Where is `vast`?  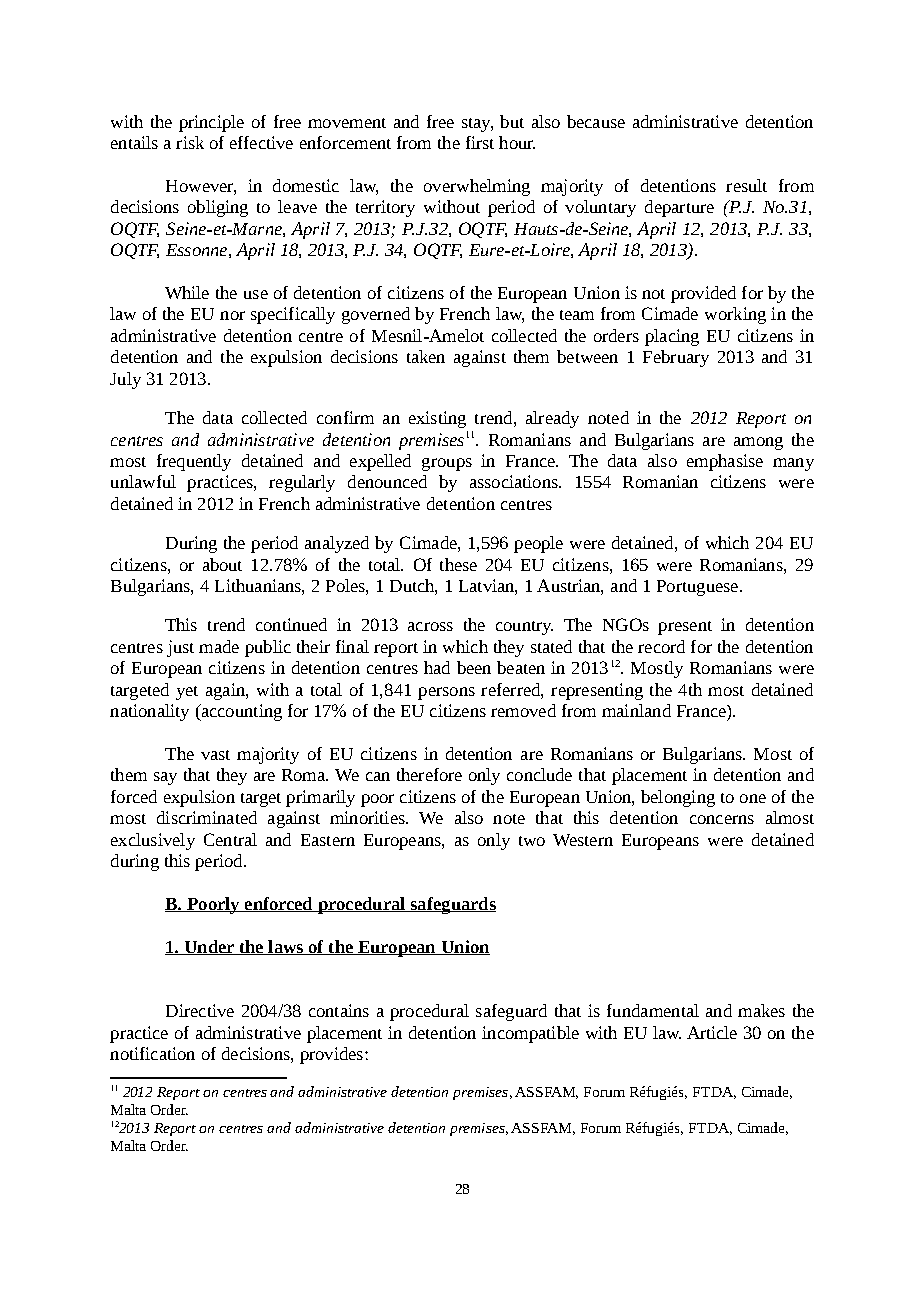 vast is located at coordinates (215, 755).
